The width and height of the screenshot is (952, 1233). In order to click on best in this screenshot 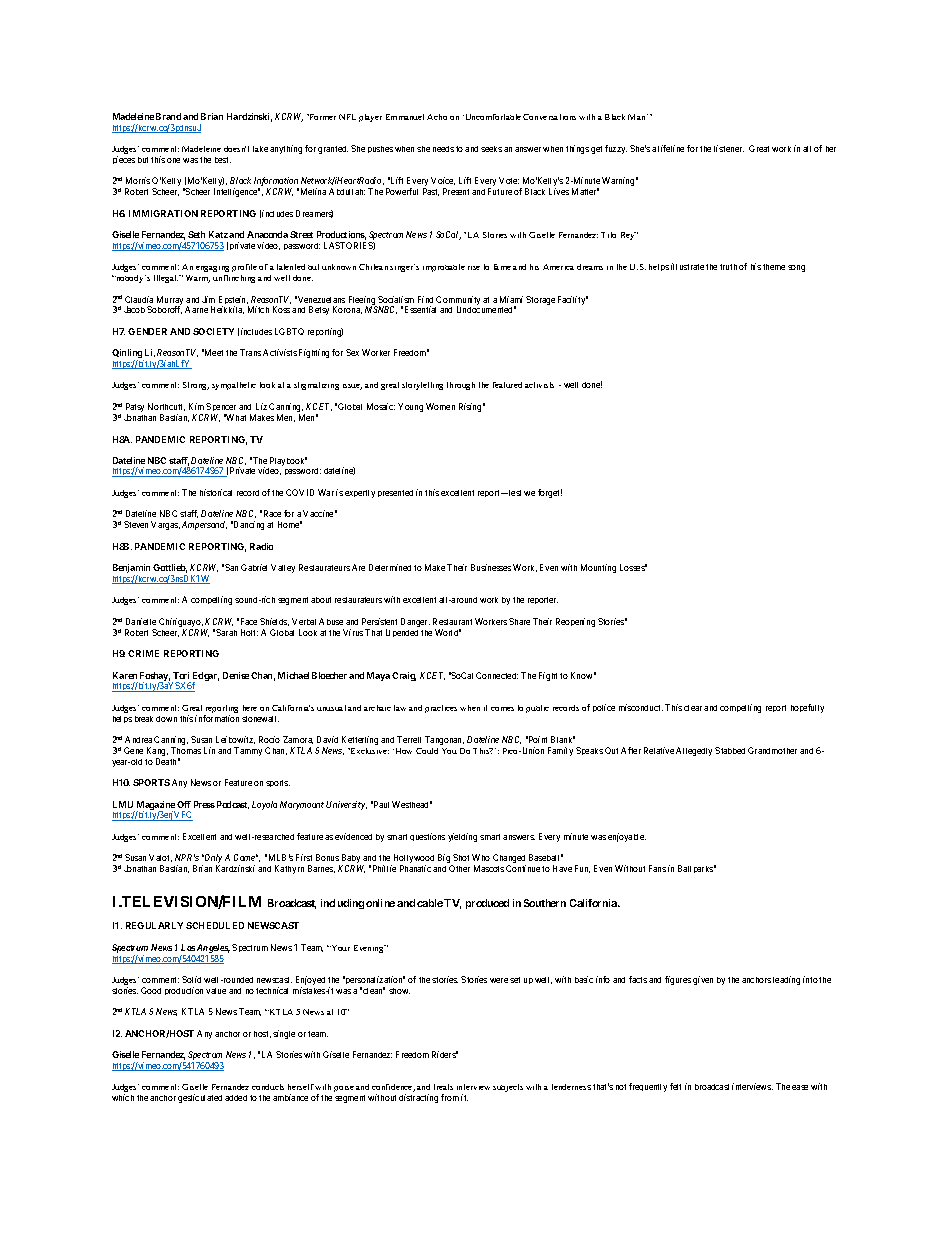, I will do `click(223, 160)`.
